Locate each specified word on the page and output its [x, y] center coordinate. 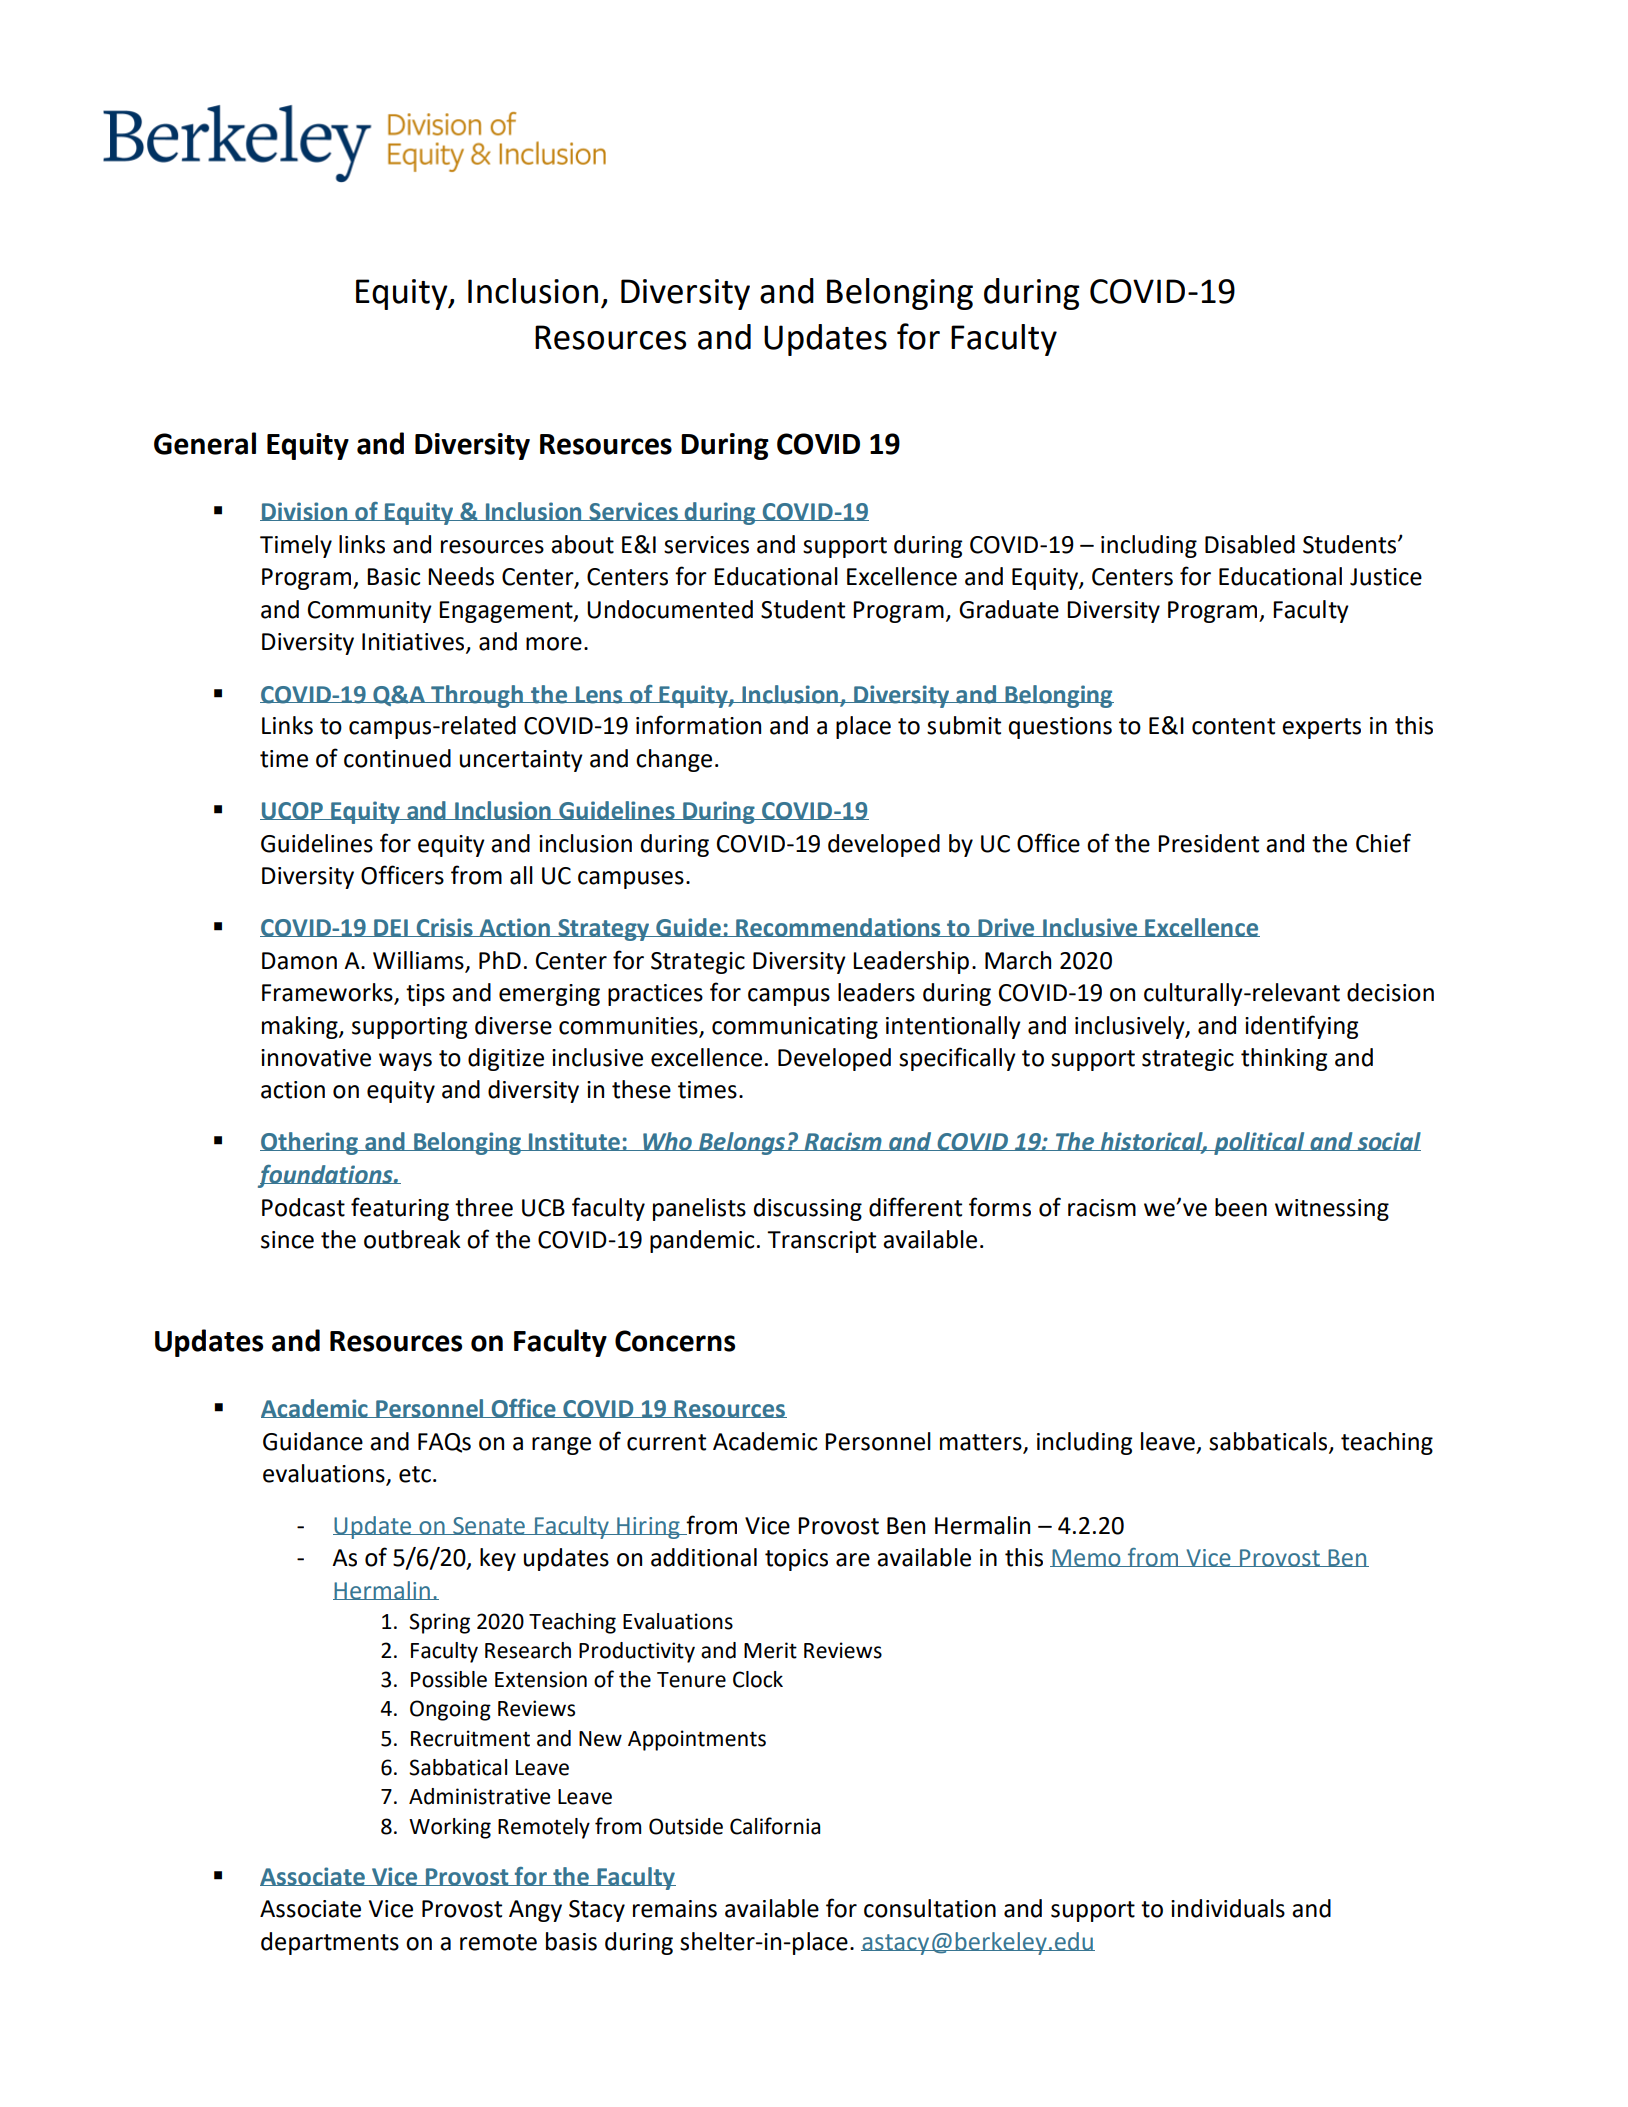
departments [330, 1943]
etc [415, 1474]
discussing [808, 1209]
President [1208, 843]
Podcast [303, 1207]
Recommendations [838, 927]
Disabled [1250, 544]
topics [796, 1560]
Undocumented [670, 609]
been [1241, 1207]
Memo [1086, 1558]
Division [305, 511]
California [775, 1826]
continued [397, 758]
